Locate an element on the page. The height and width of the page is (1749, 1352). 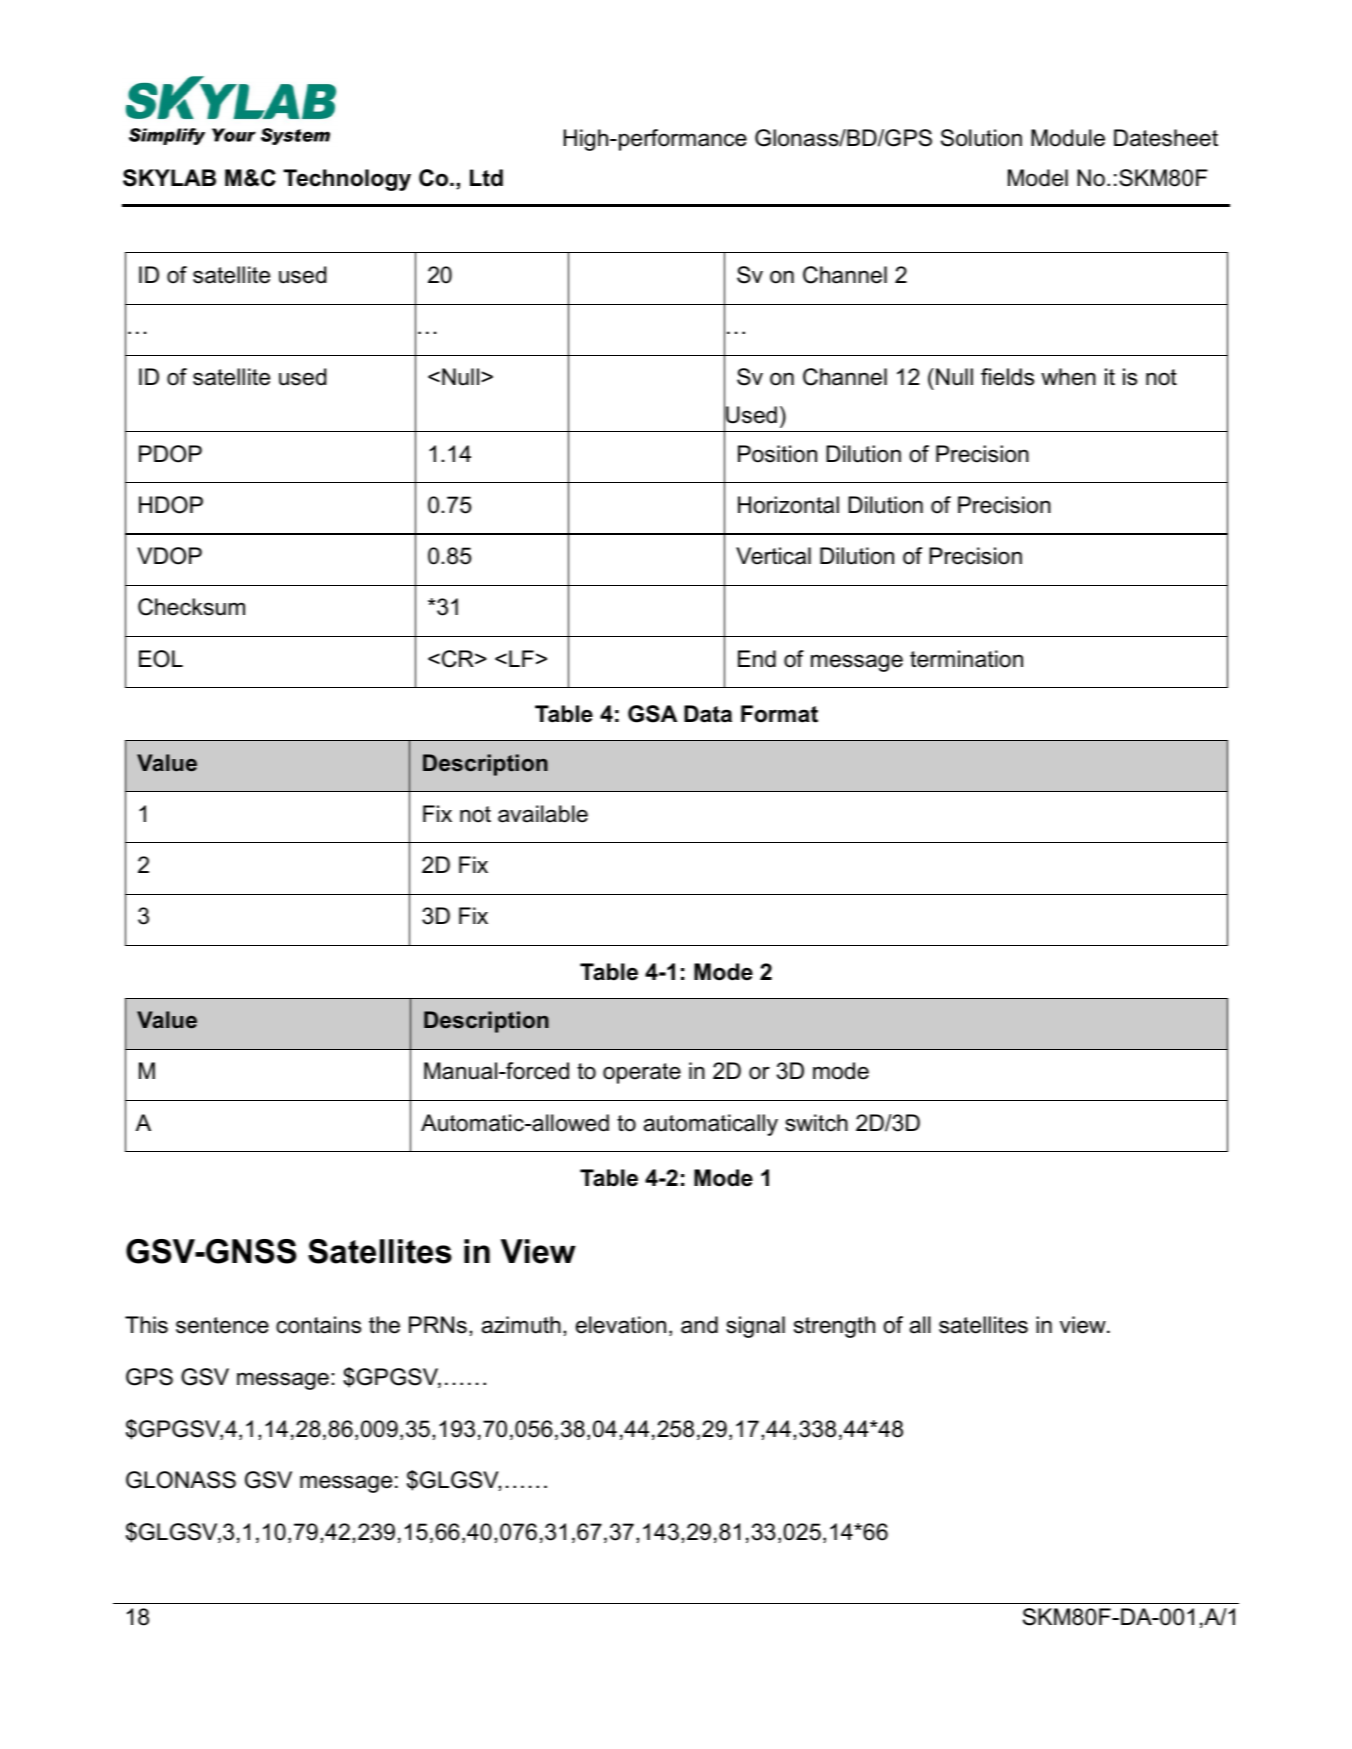
elevation is located at coordinates (621, 1325).
